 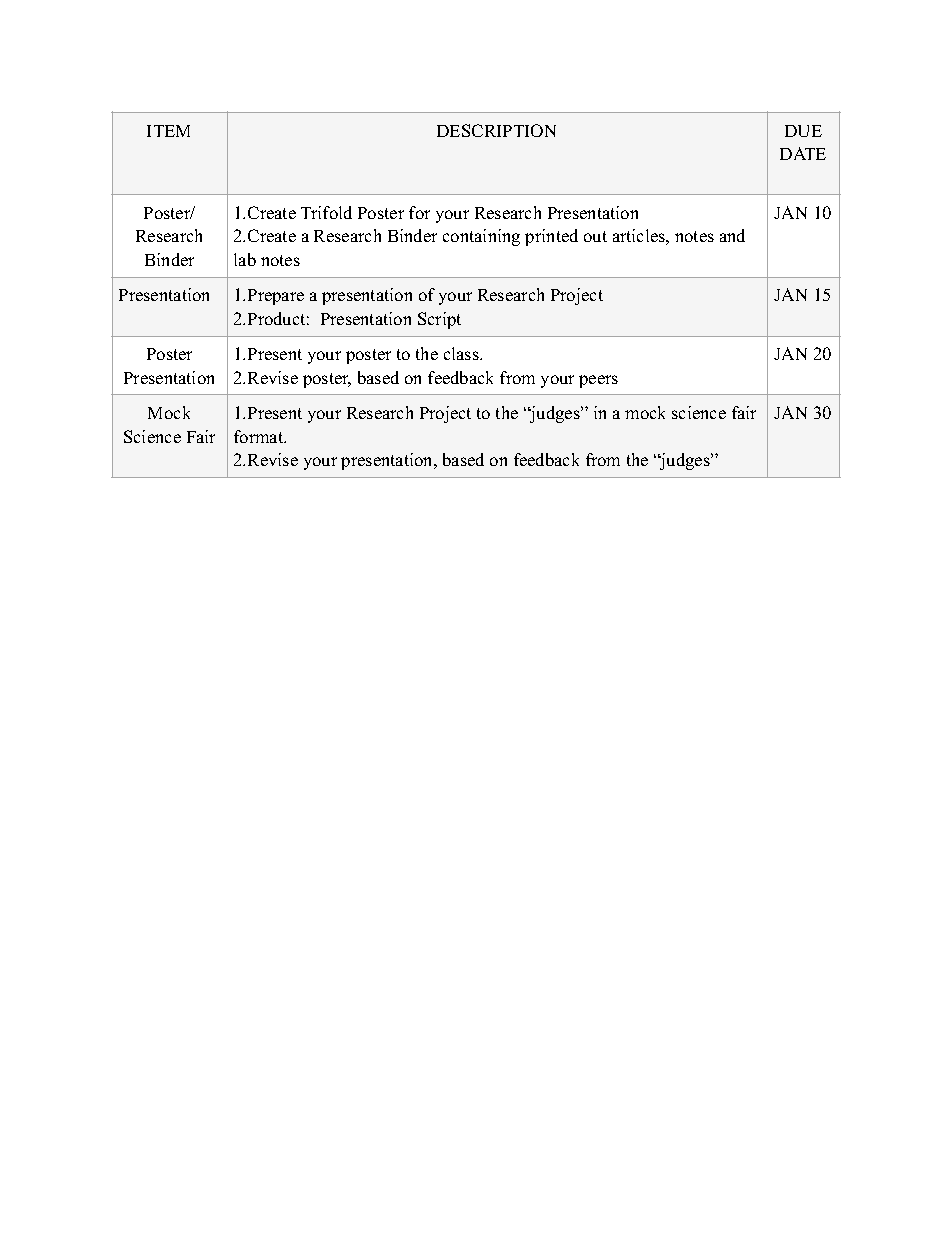 I want to click on DATE, so click(x=803, y=153).
